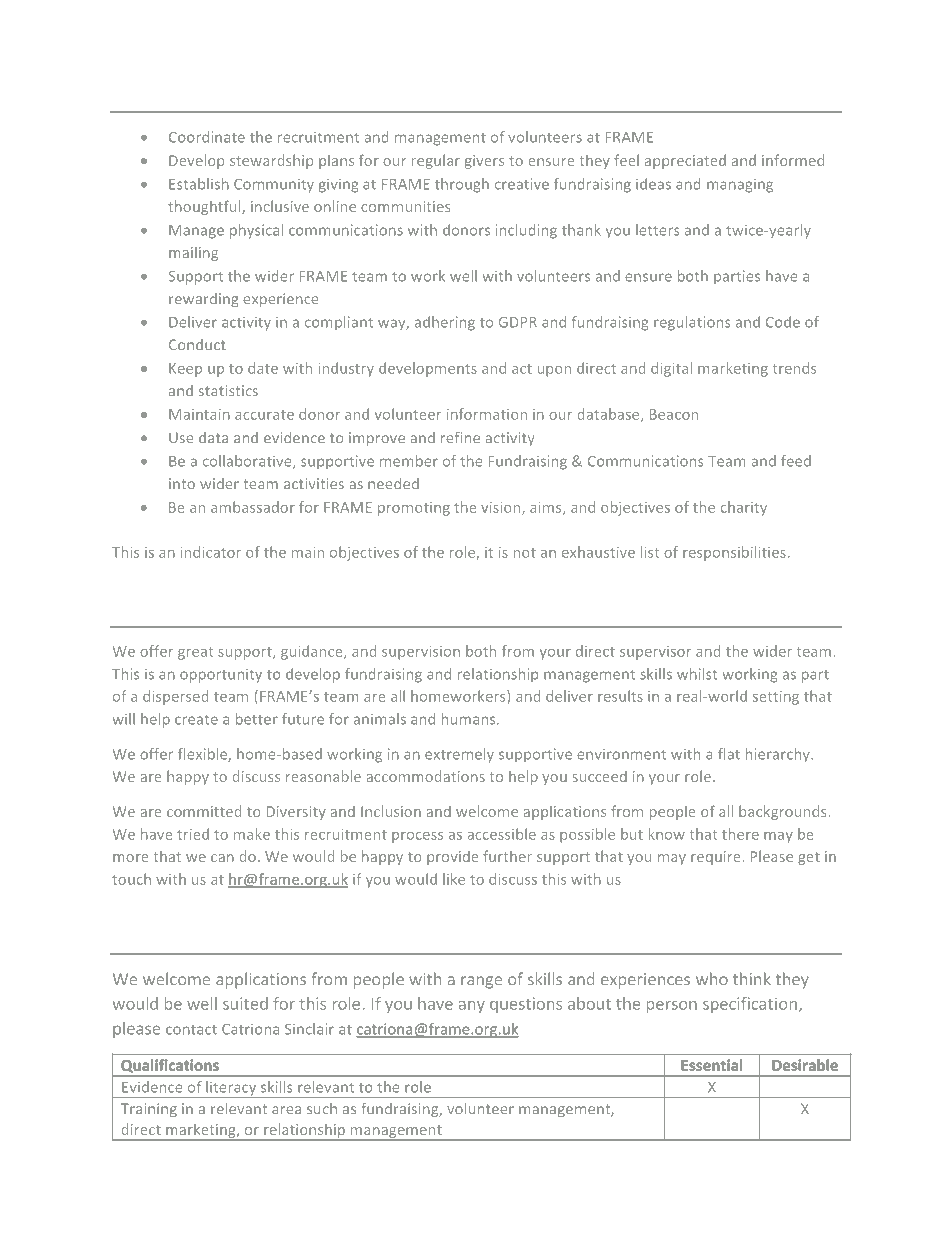  I want to click on Establish, so click(199, 184).
